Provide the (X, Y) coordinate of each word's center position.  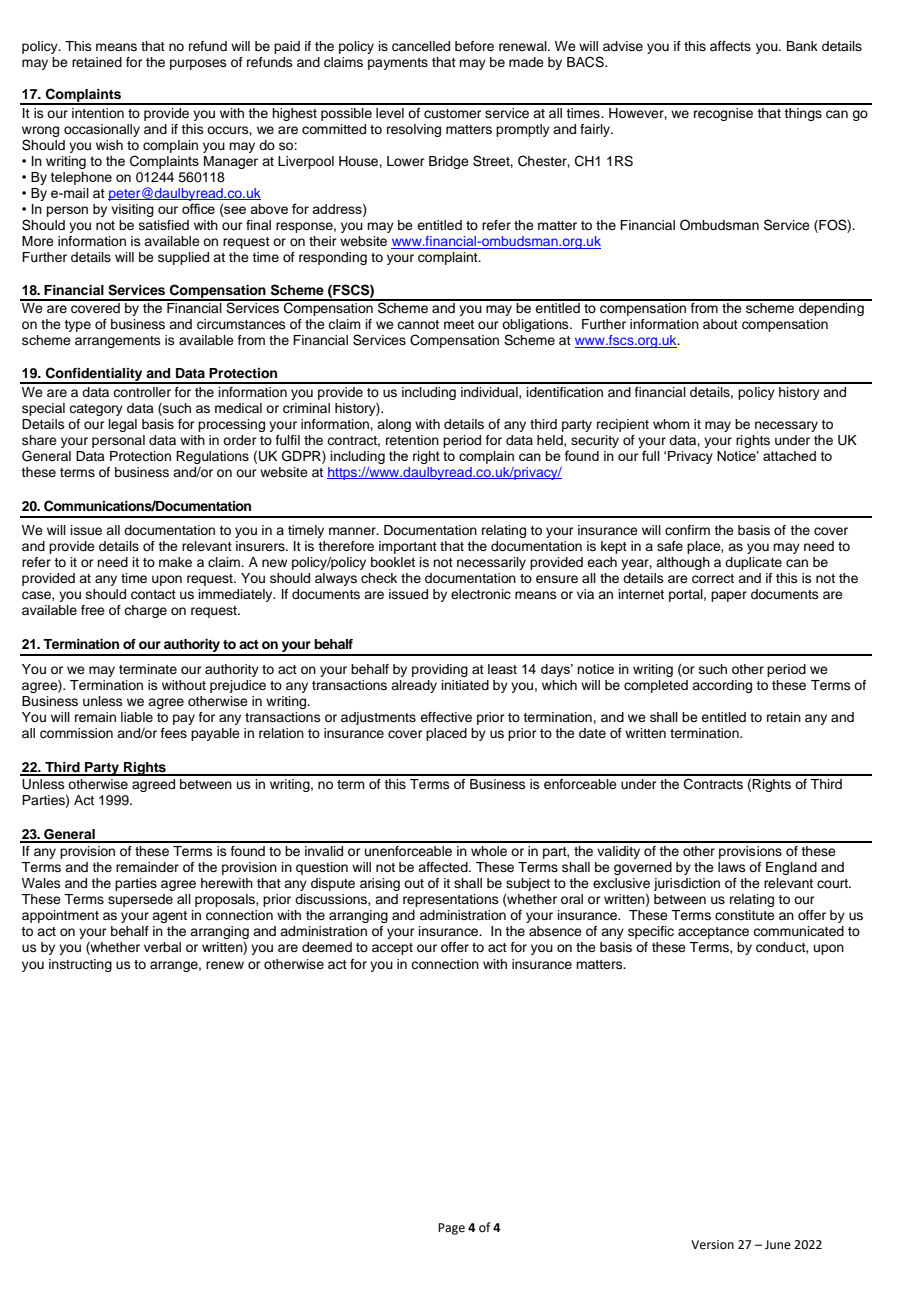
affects (730, 46)
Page (451, 1229)
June (778, 1245)
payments (398, 64)
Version (712, 1245)
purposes (198, 64)
